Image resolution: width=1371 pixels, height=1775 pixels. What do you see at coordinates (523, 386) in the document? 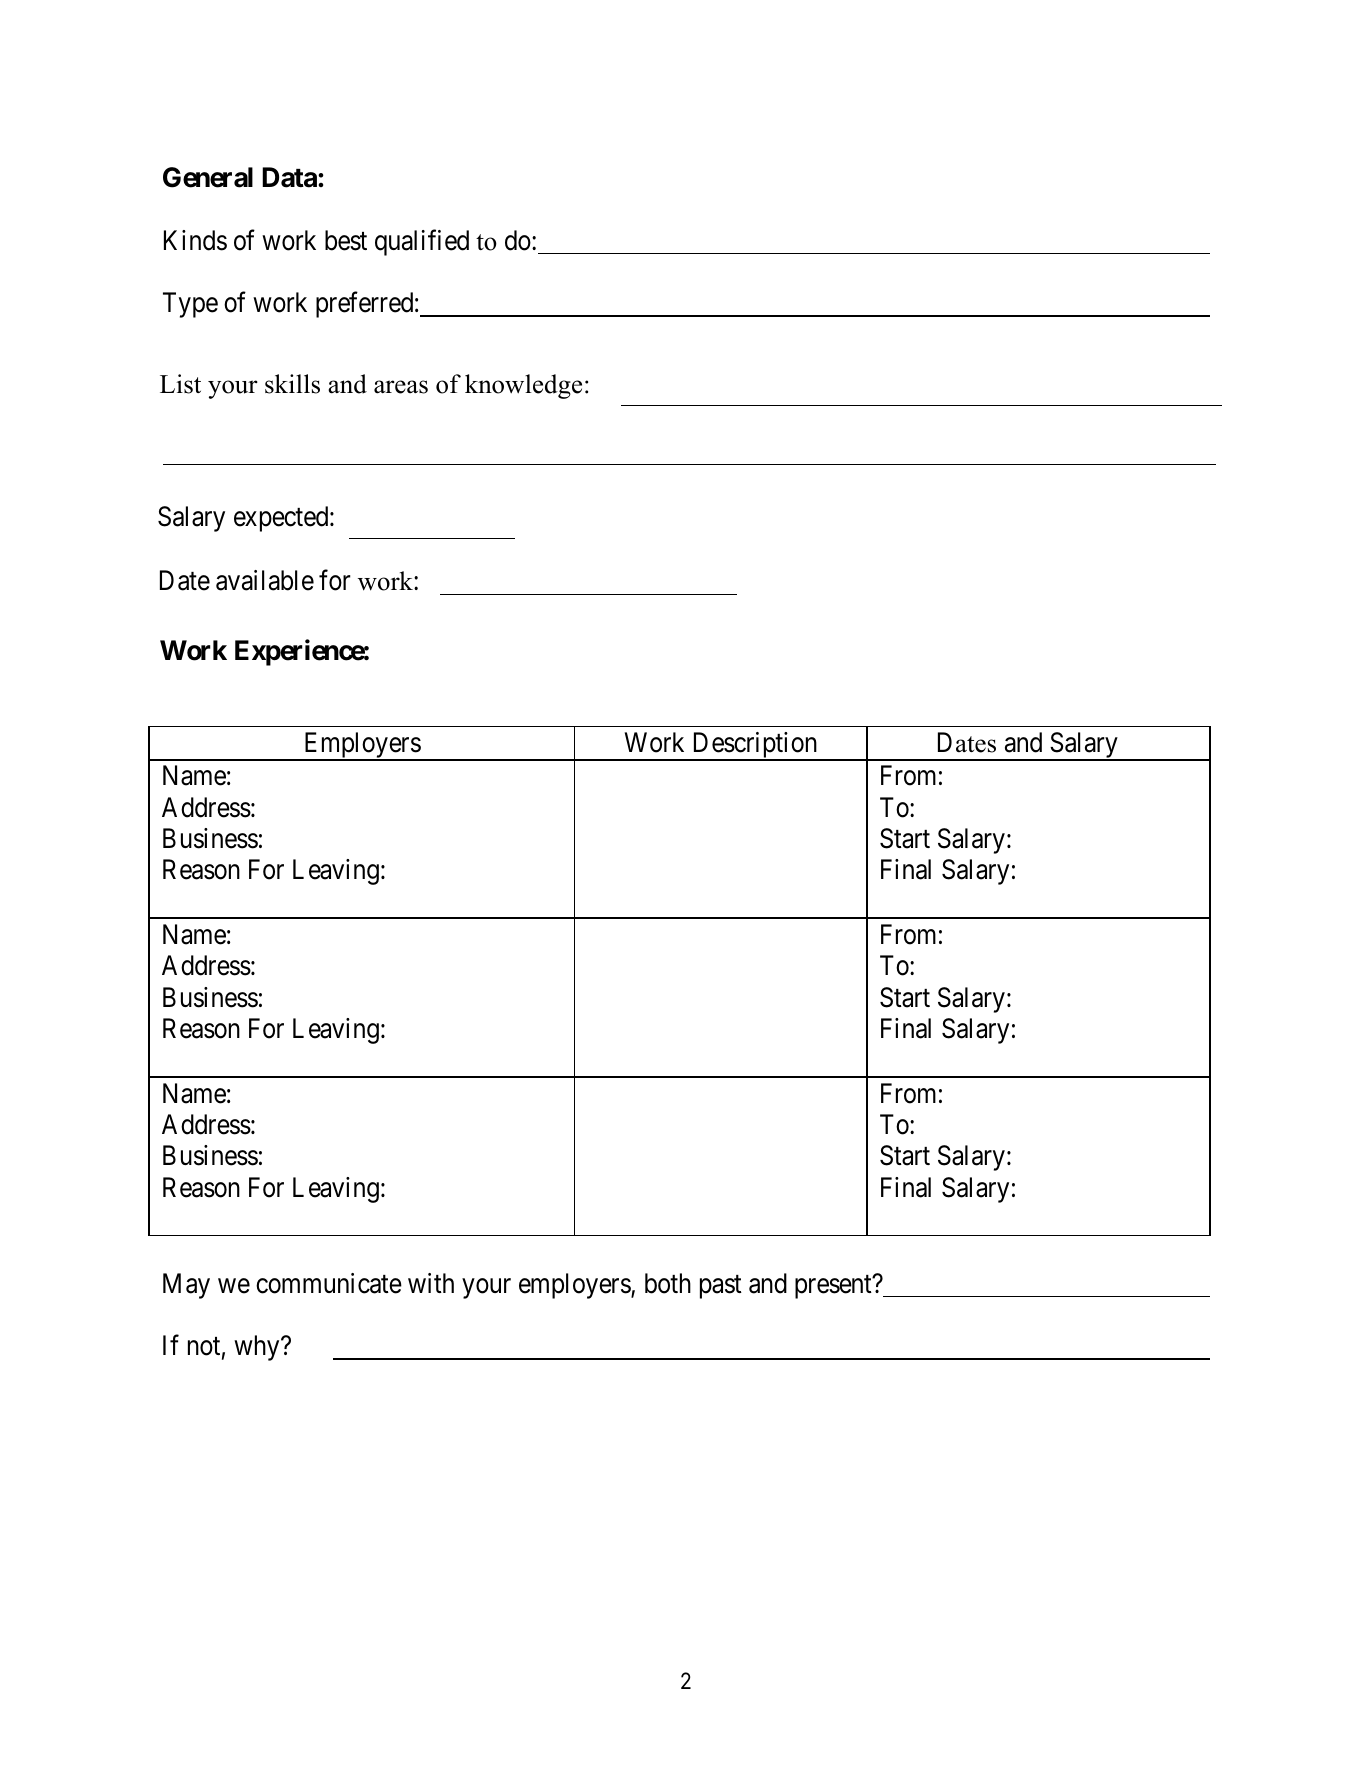
I see `knowledge` at bounding box center [523, 386].
